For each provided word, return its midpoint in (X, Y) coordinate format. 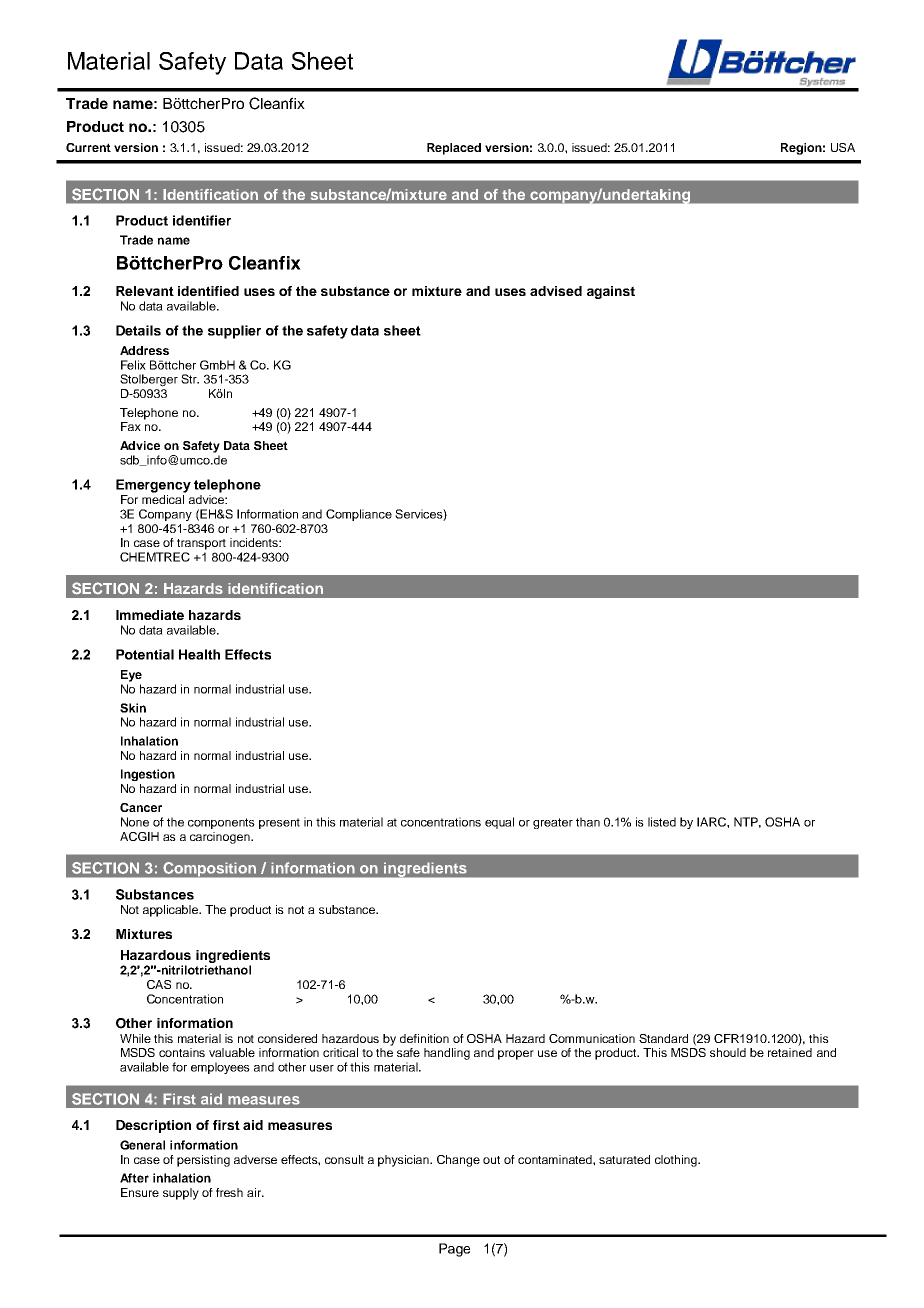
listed (662, 822)
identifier (202, 220)
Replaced (454, 149)
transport (201, 544)
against (611, 292)
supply (181, 1194)
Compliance (359, 515)
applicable (172, 911)
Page (454, 1250)
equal (499, 823)
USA (843, 147)
